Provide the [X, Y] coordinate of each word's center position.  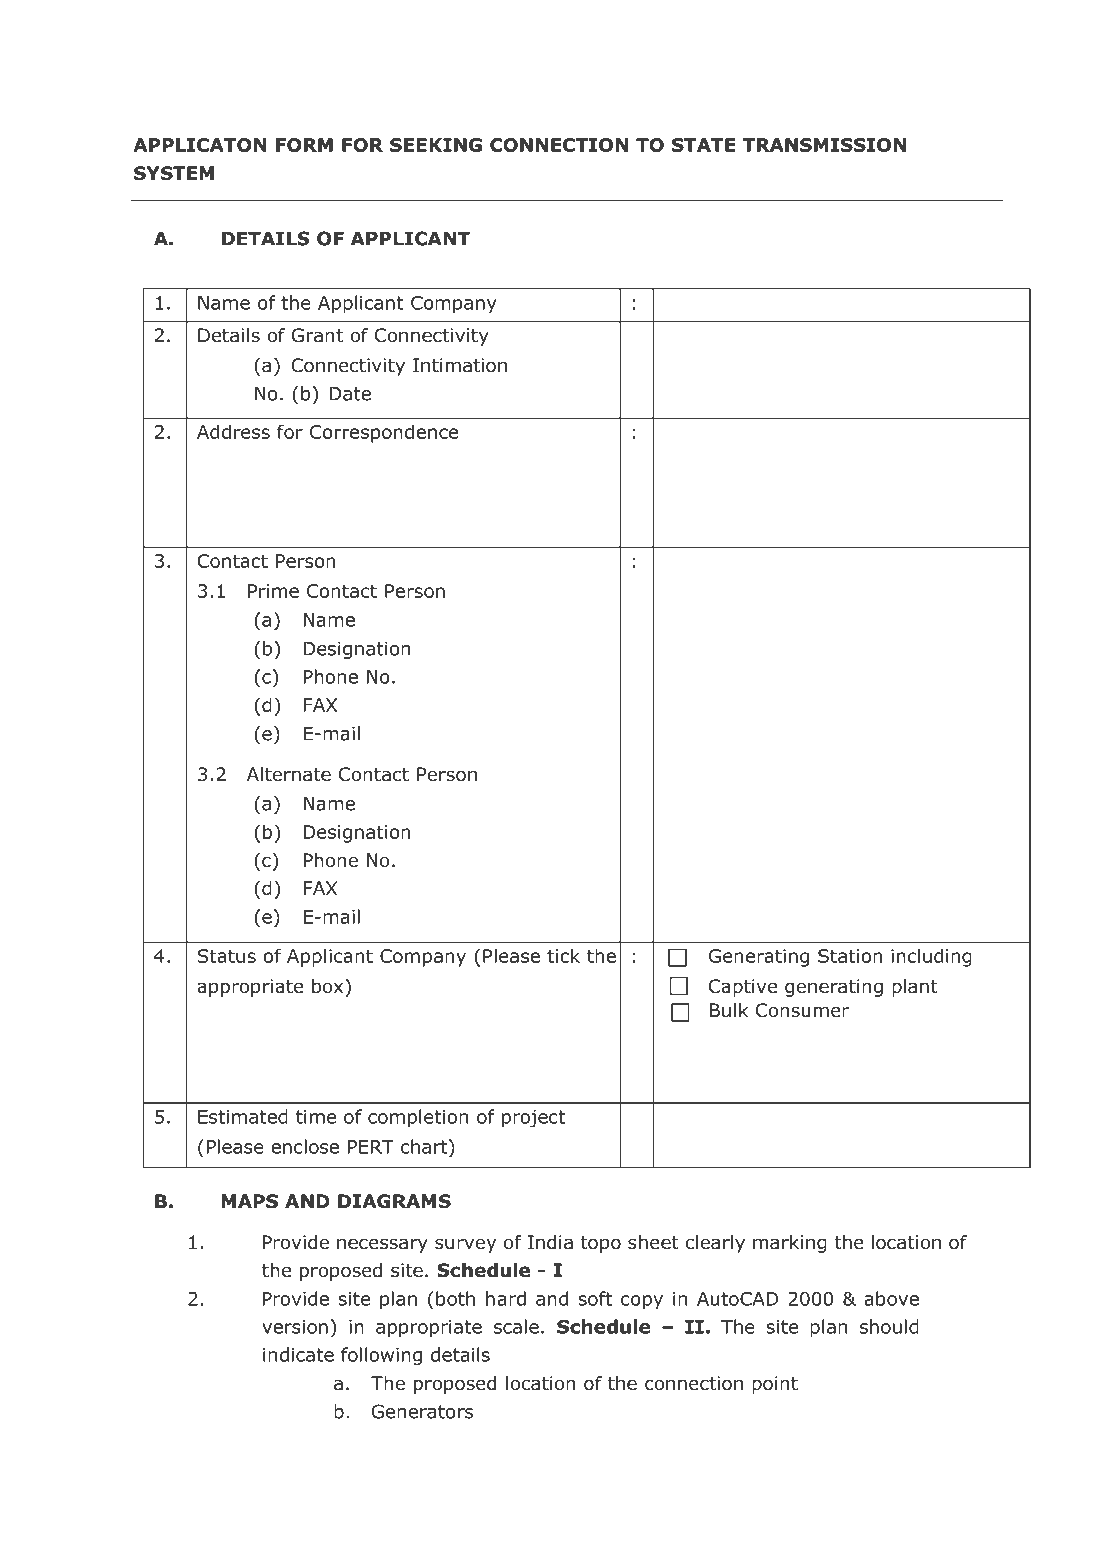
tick [563, 955]
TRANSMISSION [824, 145]
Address [233, 431]
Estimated [243, 1116]
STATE [704, 145]
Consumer [802, 1010]
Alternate [289, 774]
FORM [304, 145]
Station [850, 956]
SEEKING [436, 145]
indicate [298, 1354]
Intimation [460, 365]
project [533, 1119]
